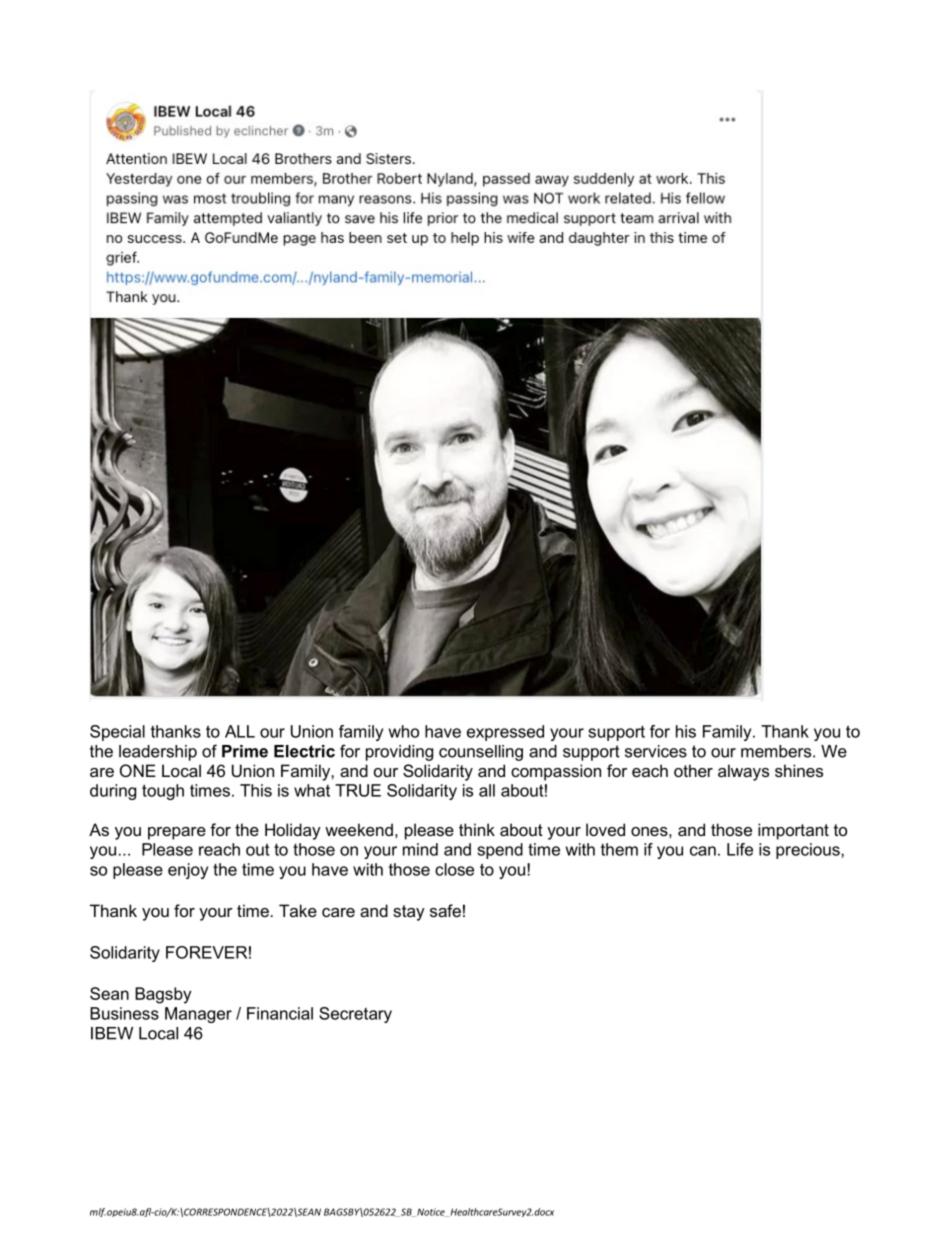  I want to click on Prime, so click(245, 751).
